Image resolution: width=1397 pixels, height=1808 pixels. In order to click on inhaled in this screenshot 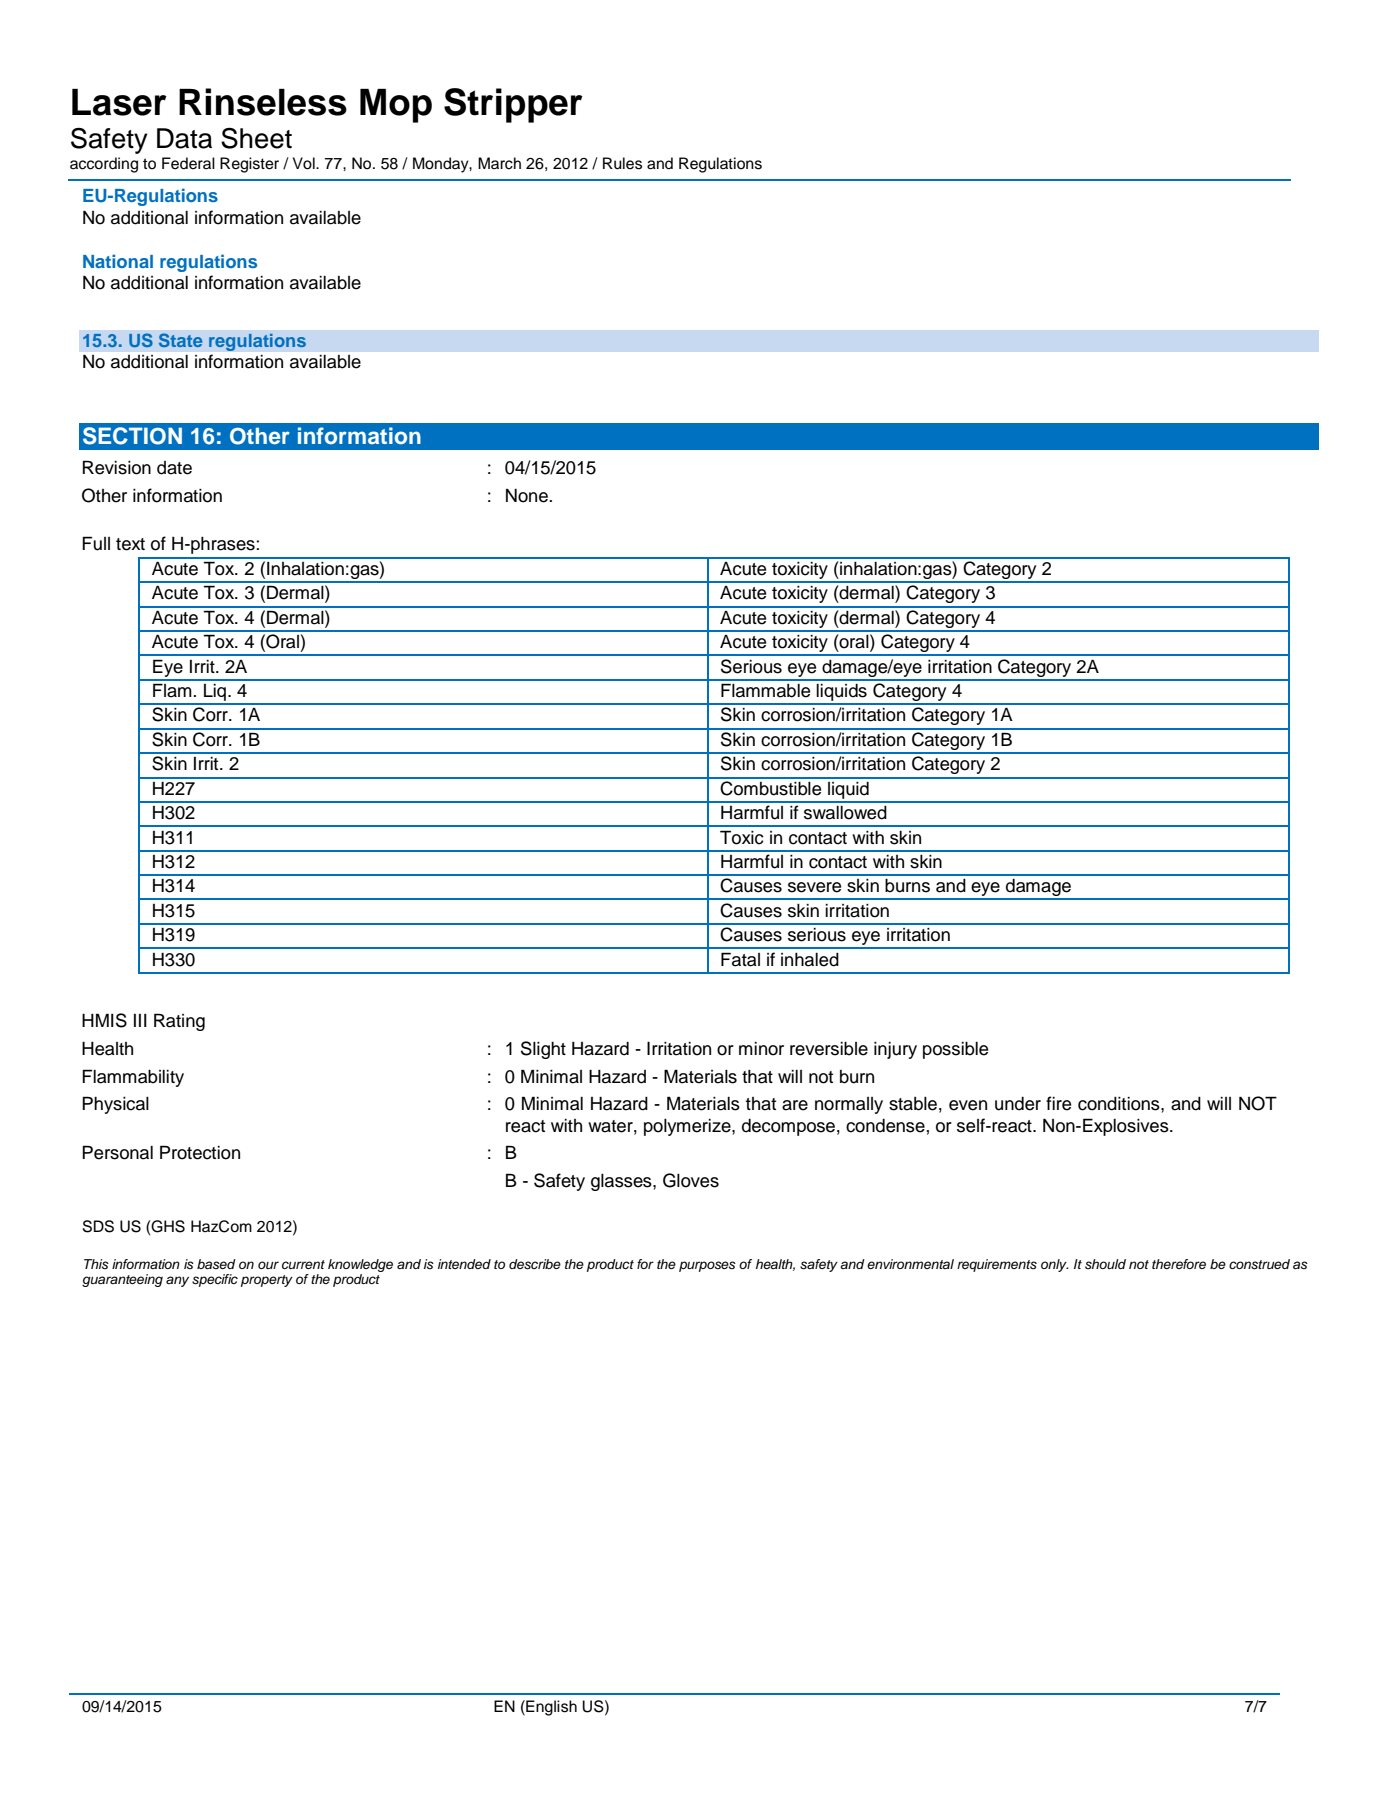, I will do `click(810, 960)`.
